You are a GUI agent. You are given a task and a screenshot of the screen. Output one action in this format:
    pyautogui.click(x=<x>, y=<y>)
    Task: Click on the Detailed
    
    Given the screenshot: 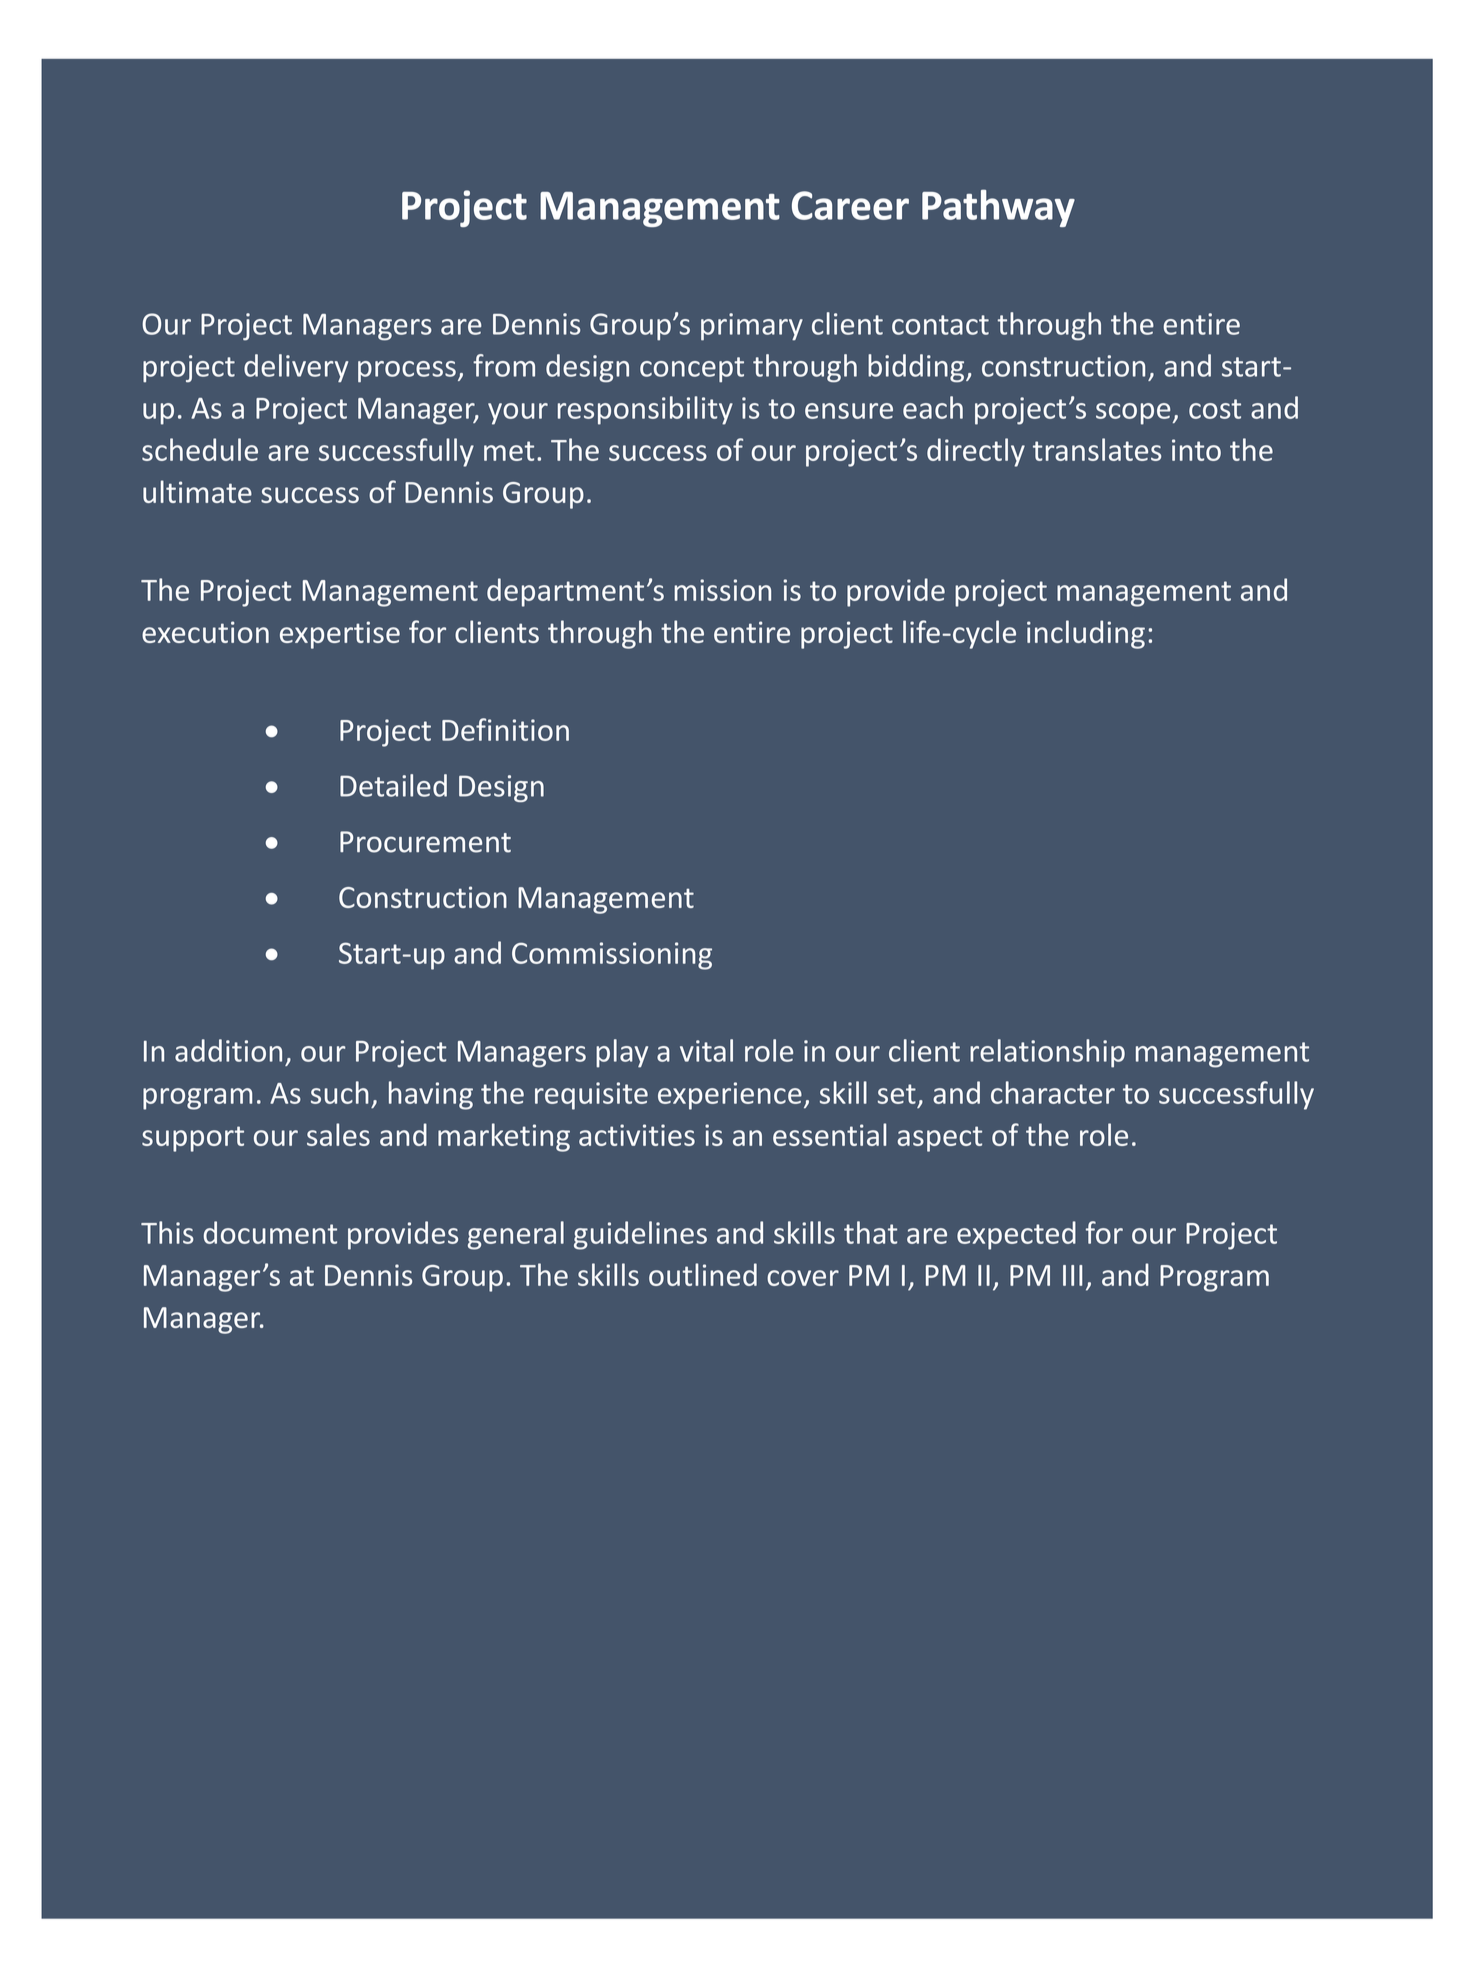 What is the action you would take?
    pyautogui.click(x=393, y=785)
